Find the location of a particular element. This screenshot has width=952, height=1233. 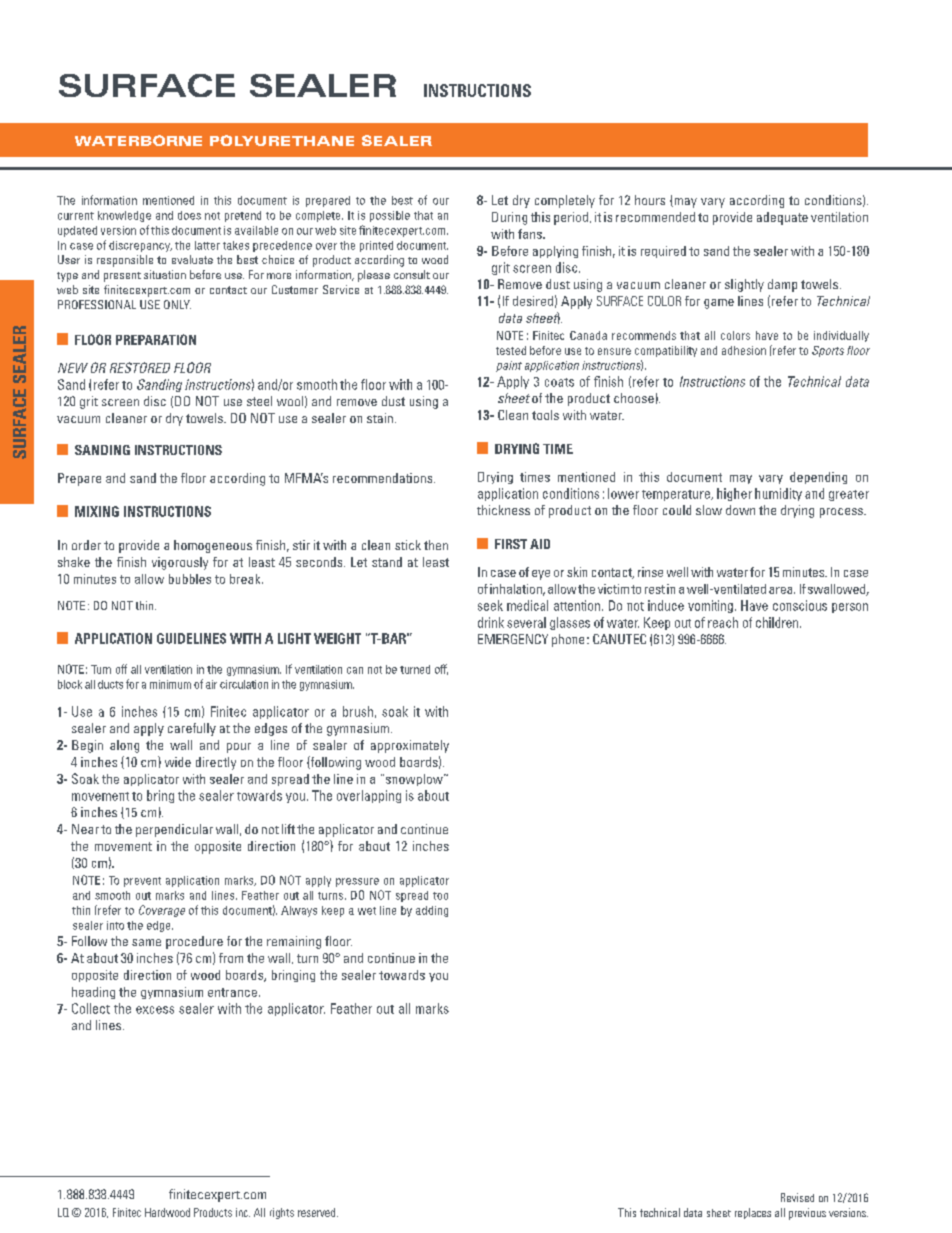

adding is located at coordinates (432, 911).
